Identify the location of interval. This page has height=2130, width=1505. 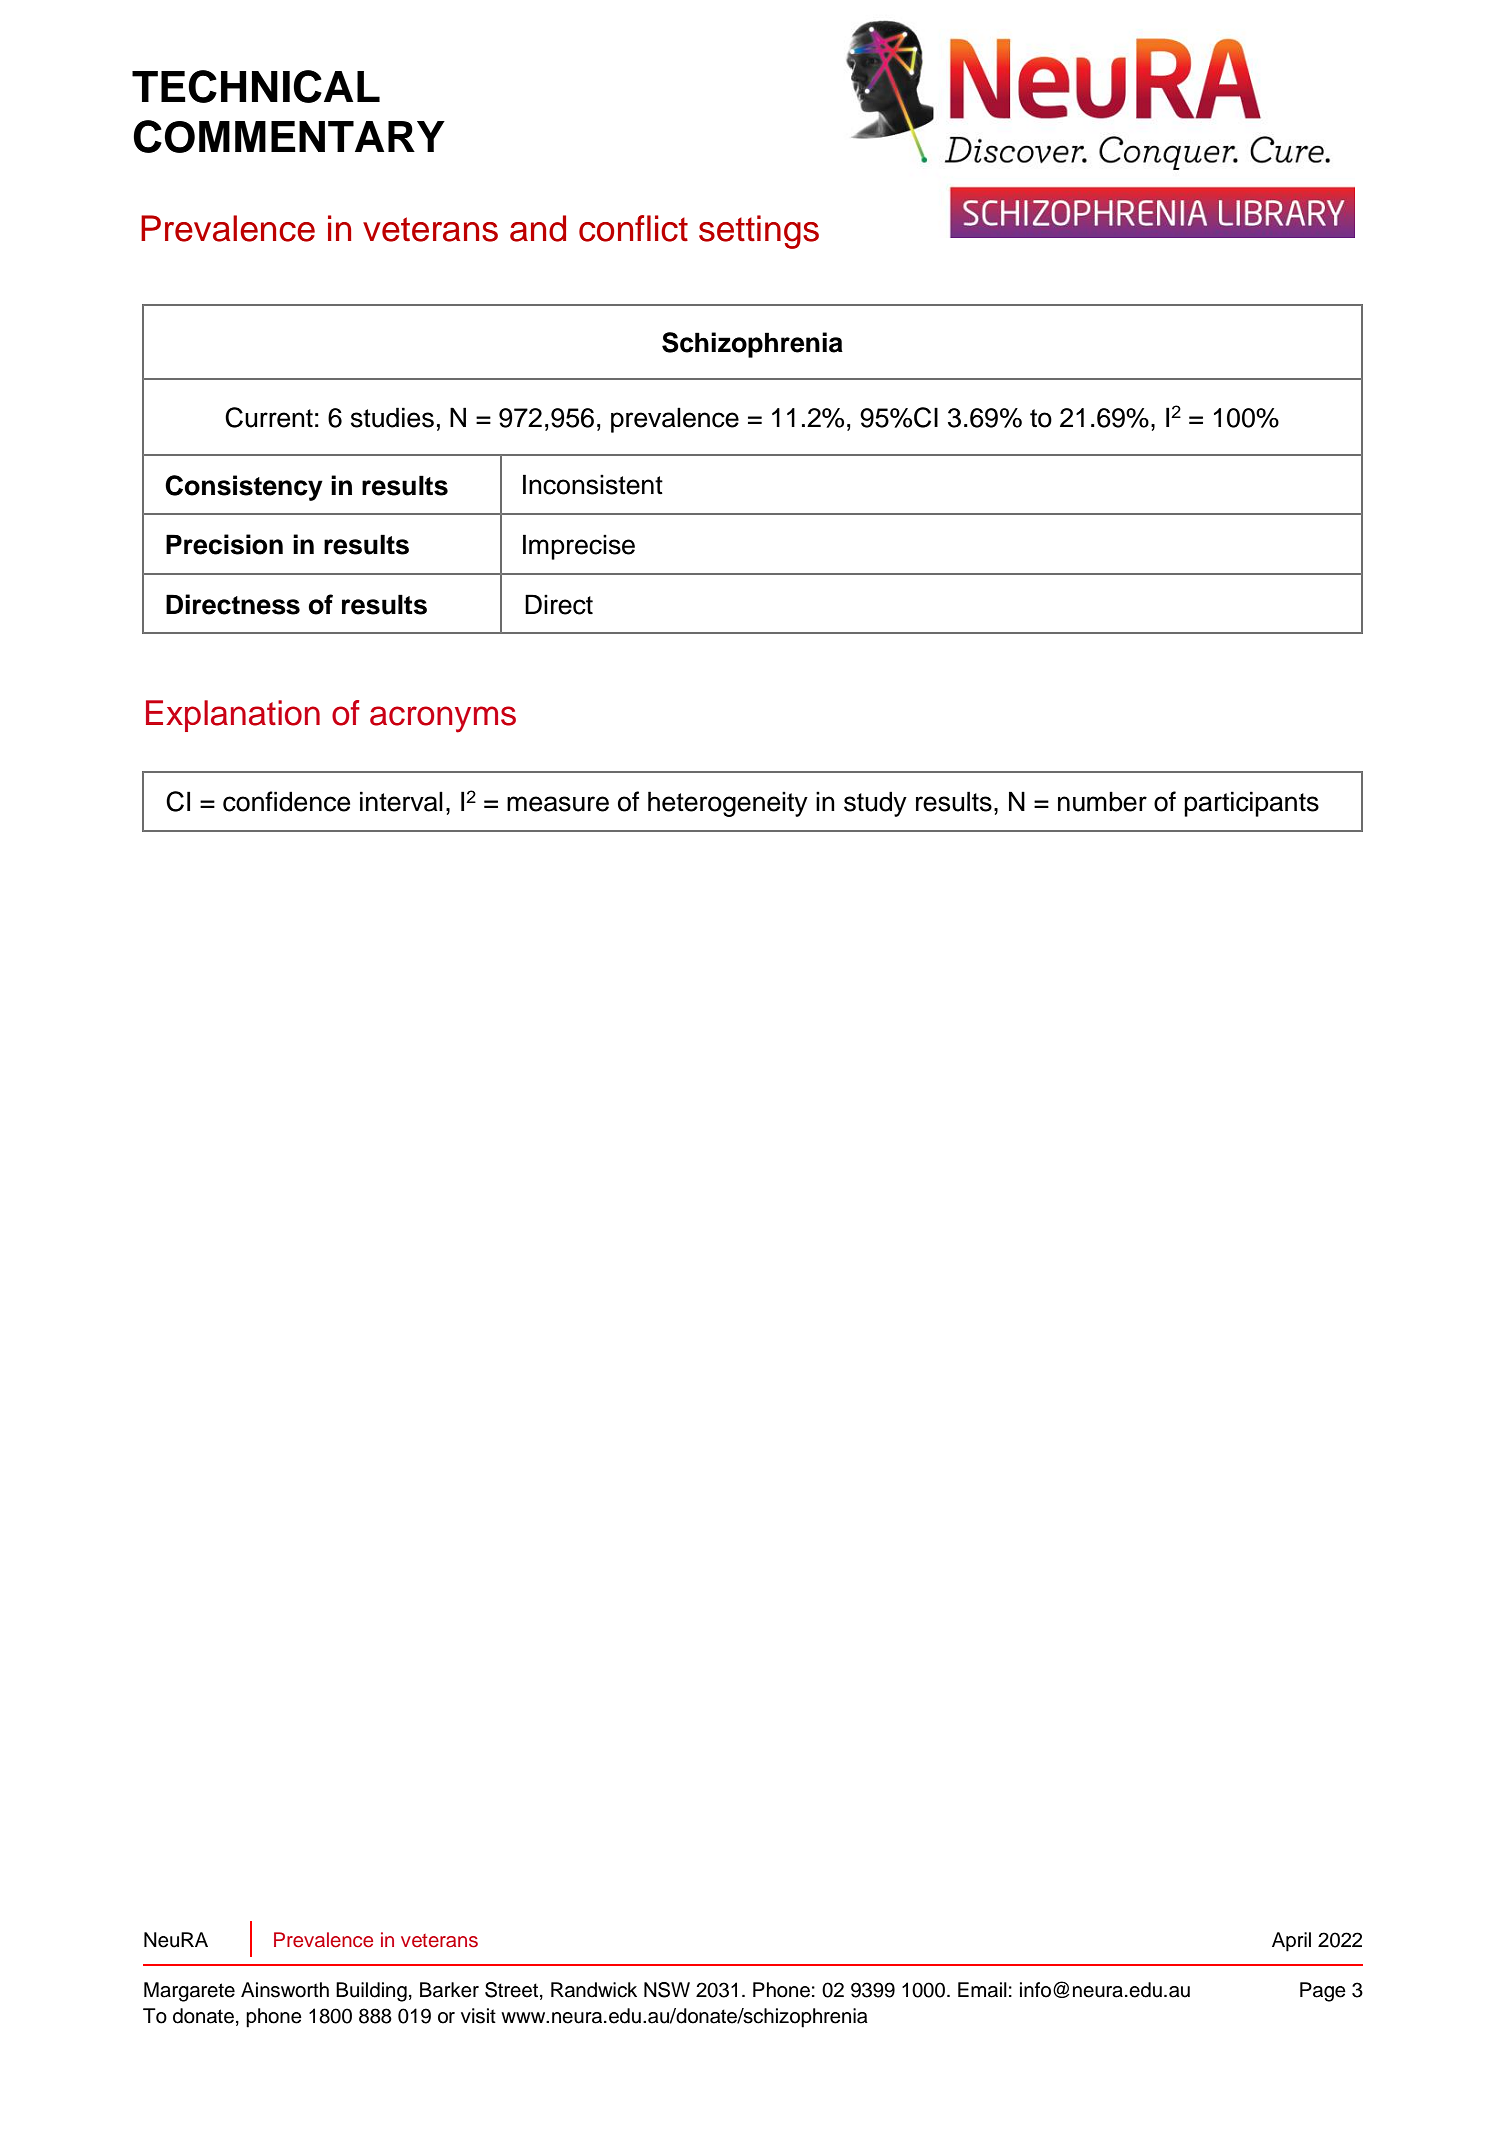
(401, 801).
